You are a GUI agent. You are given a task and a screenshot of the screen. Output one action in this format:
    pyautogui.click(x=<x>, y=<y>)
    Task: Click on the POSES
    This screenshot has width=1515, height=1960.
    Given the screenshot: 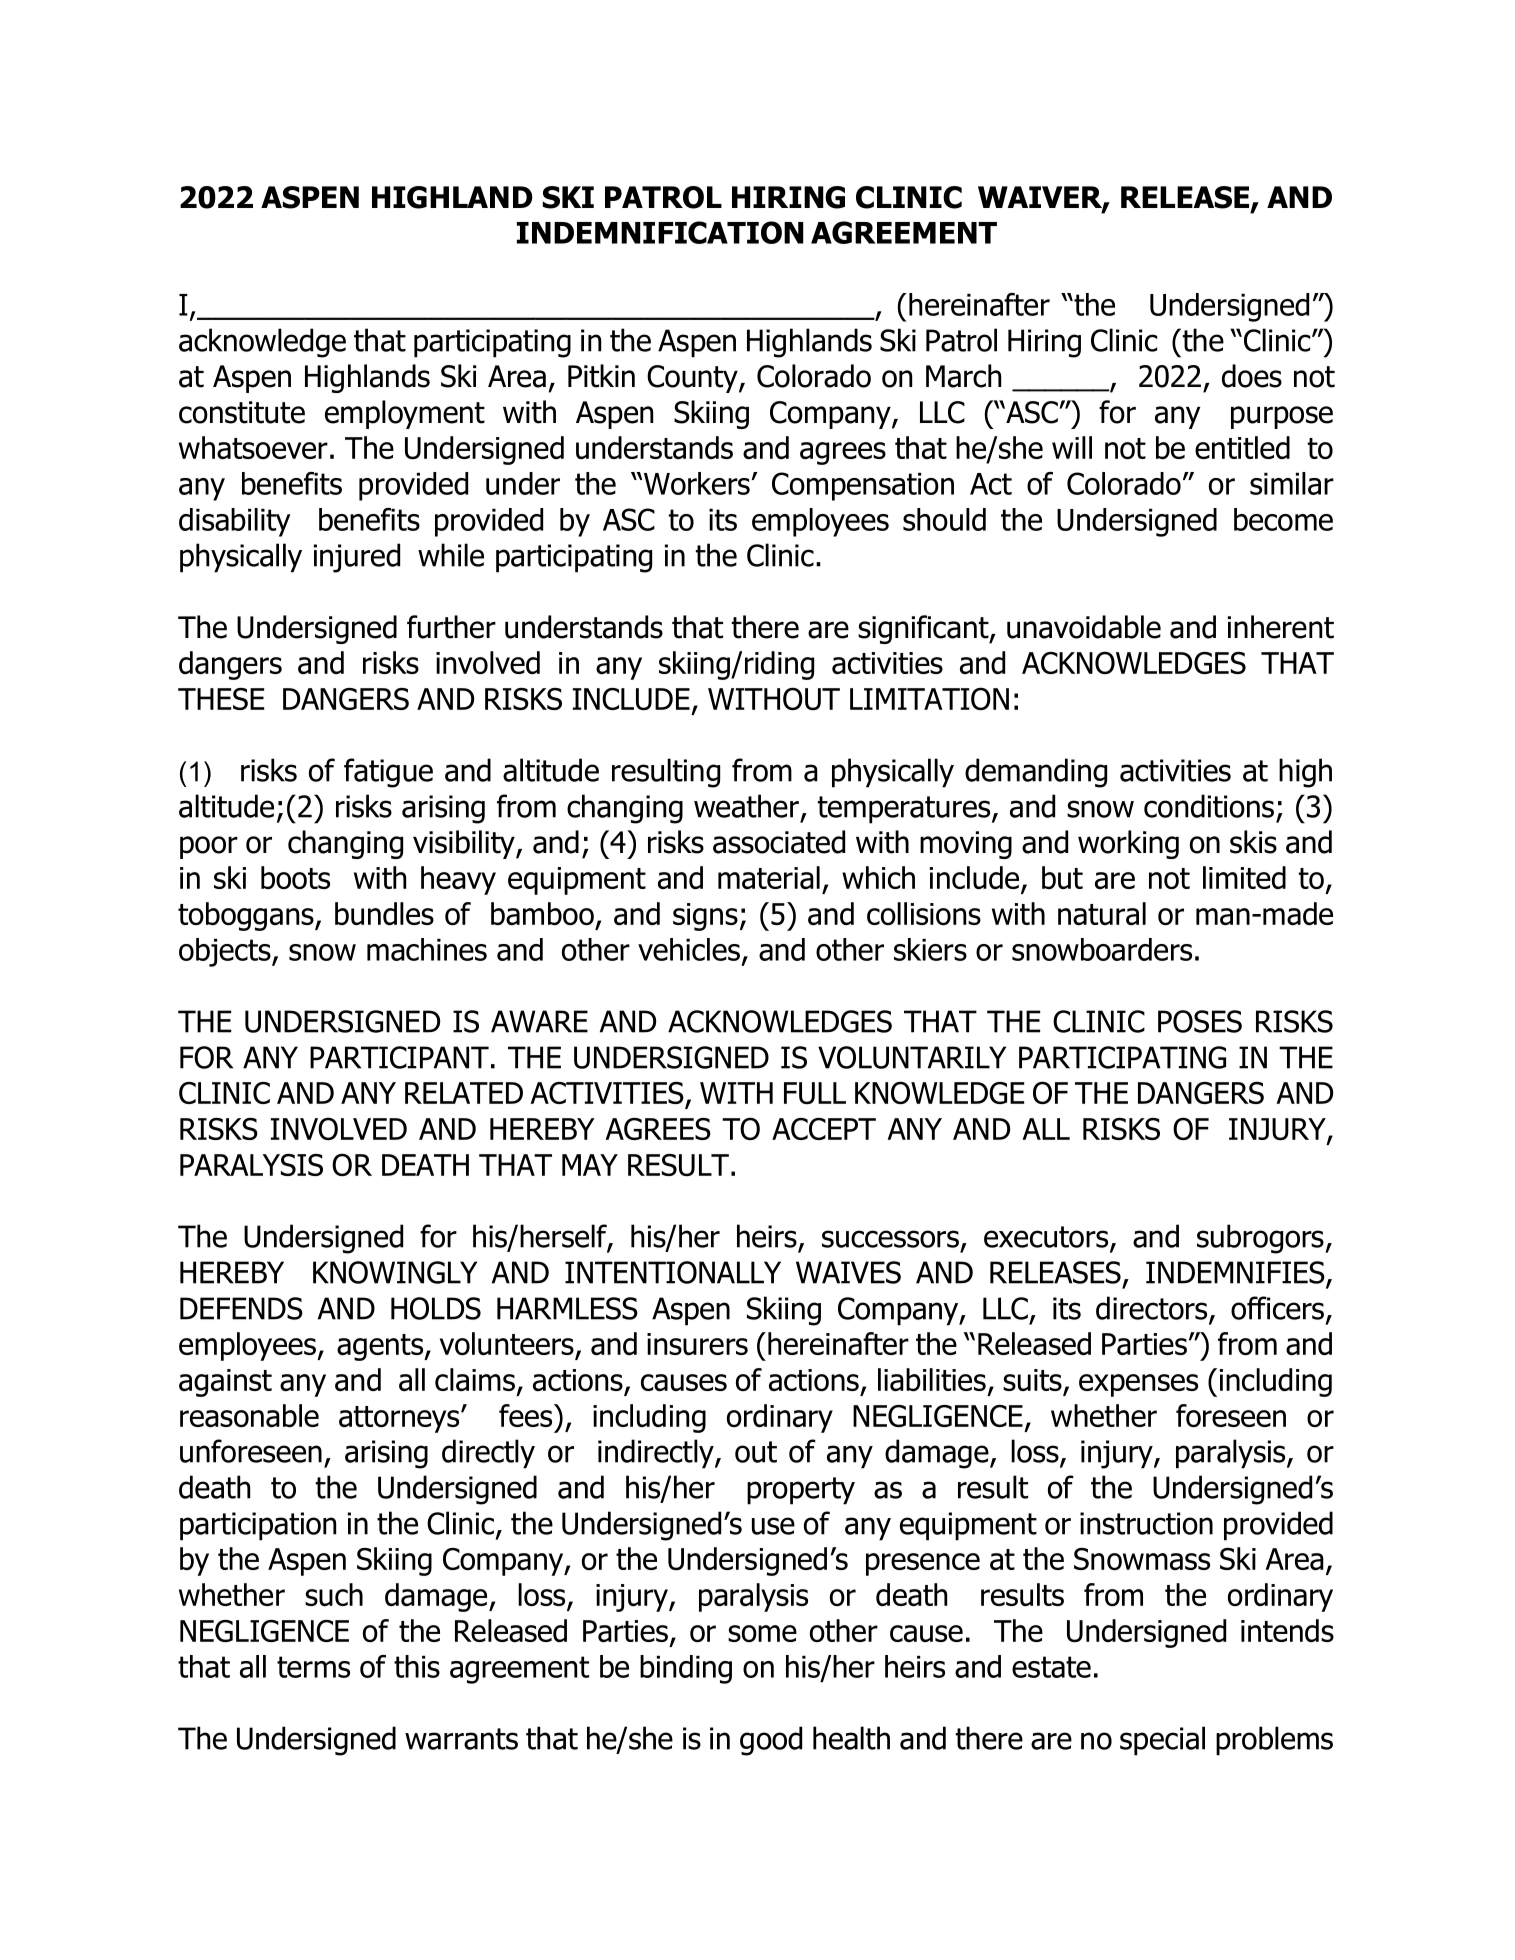 What is the action you would take?
    pyautogui.click(x=1200, y=1021)
